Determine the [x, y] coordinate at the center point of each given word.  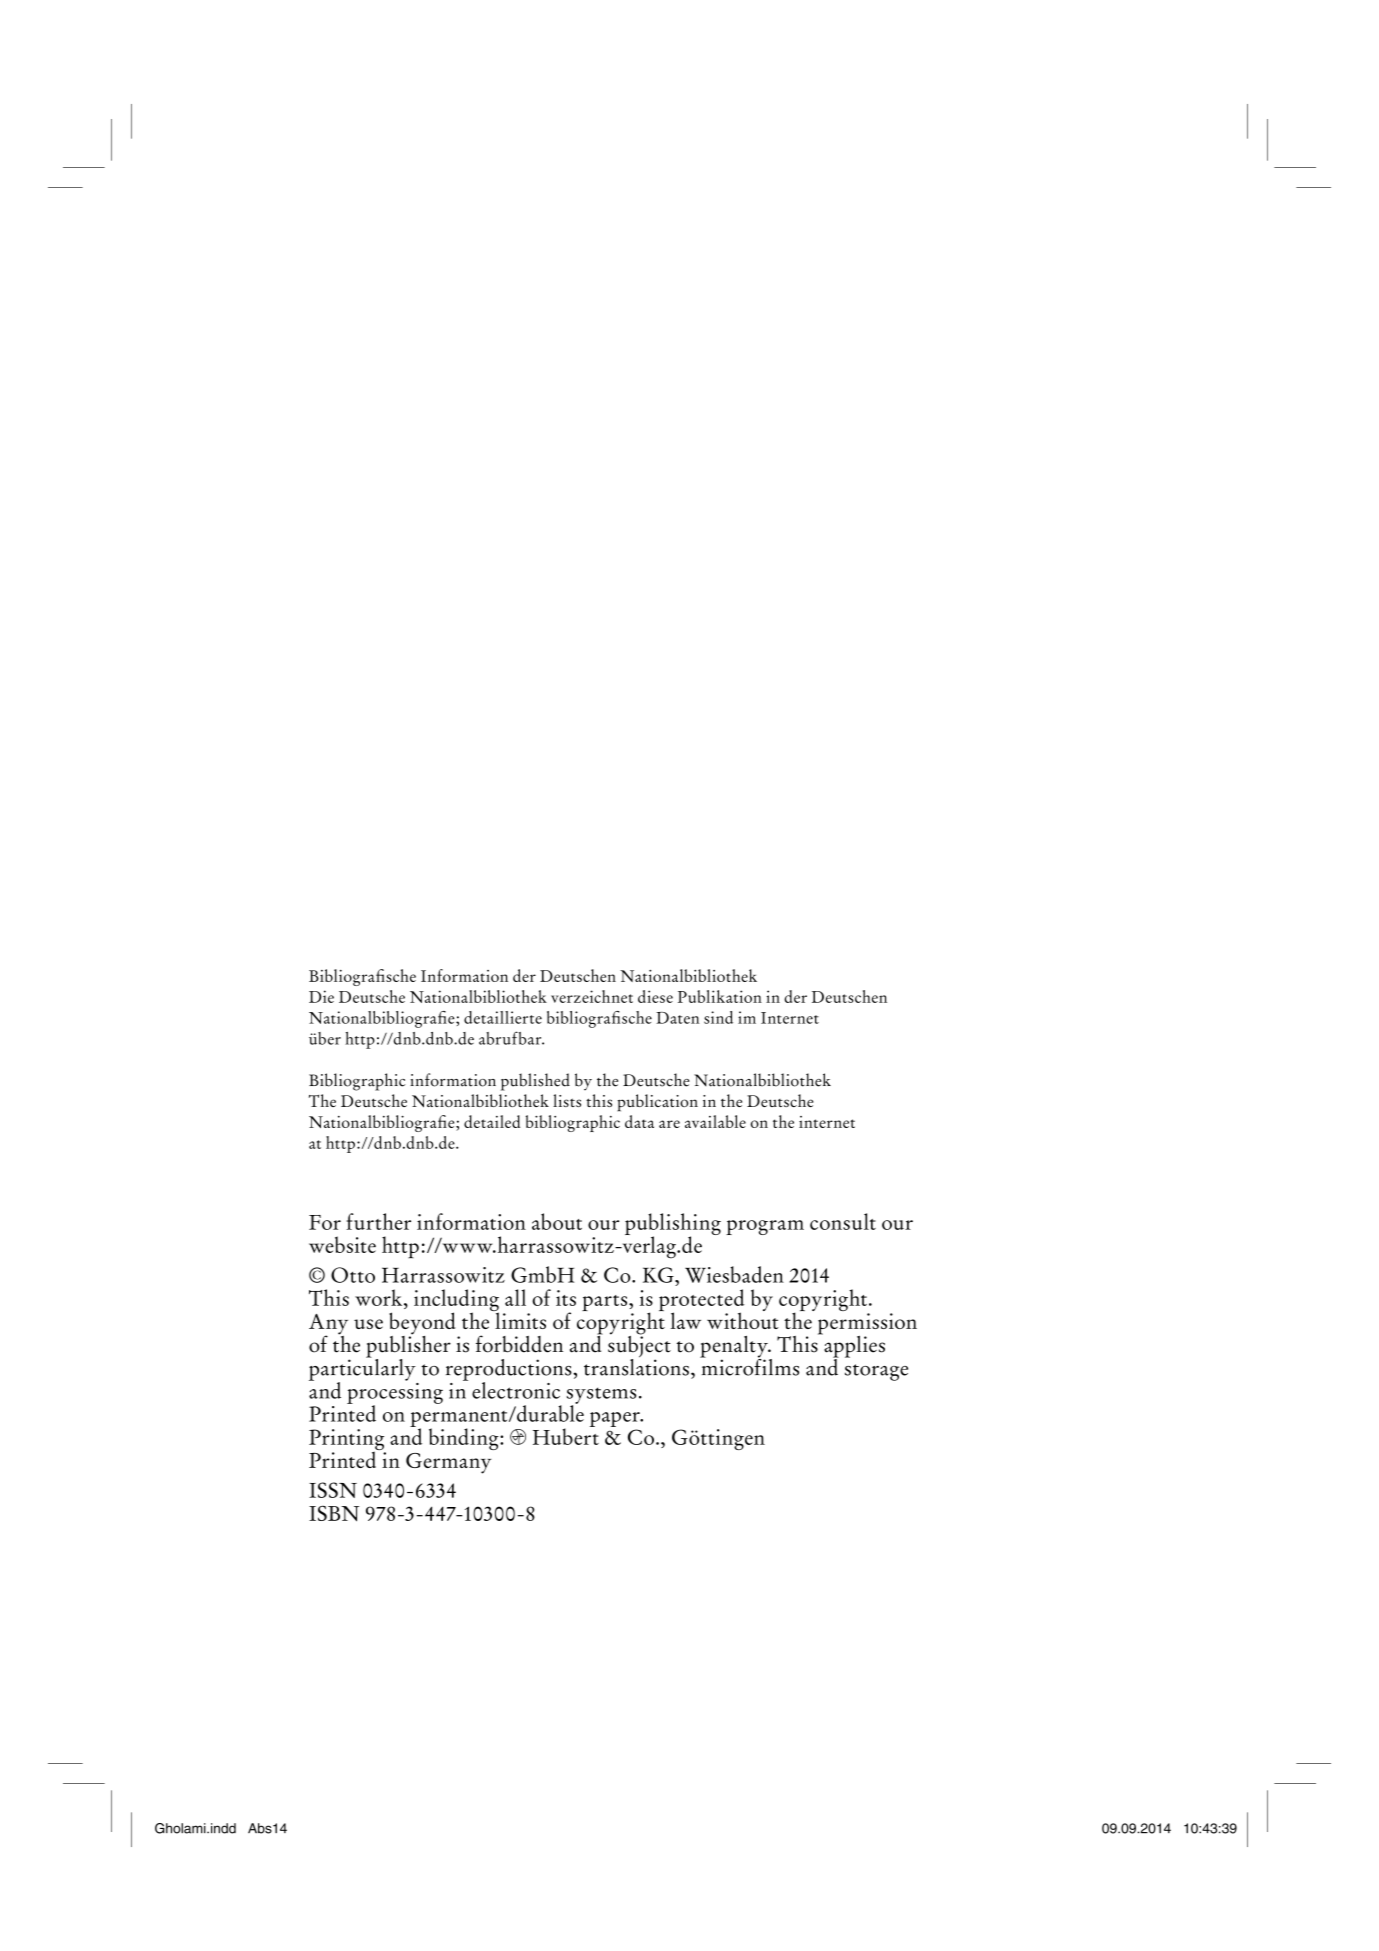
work [380, 1297]
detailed [492, 1121]
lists [567, 1100]
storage [876, 1372]
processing [395, 1393]
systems [602, 1396]
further [378, 1221]
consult [843, 1221]
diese [655, 996]
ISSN [333, 1490]
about [557, 1221]
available [715, 1121]
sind [718, 1017]
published [535, 1082]
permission [867, 1325]
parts [606, 1303]
